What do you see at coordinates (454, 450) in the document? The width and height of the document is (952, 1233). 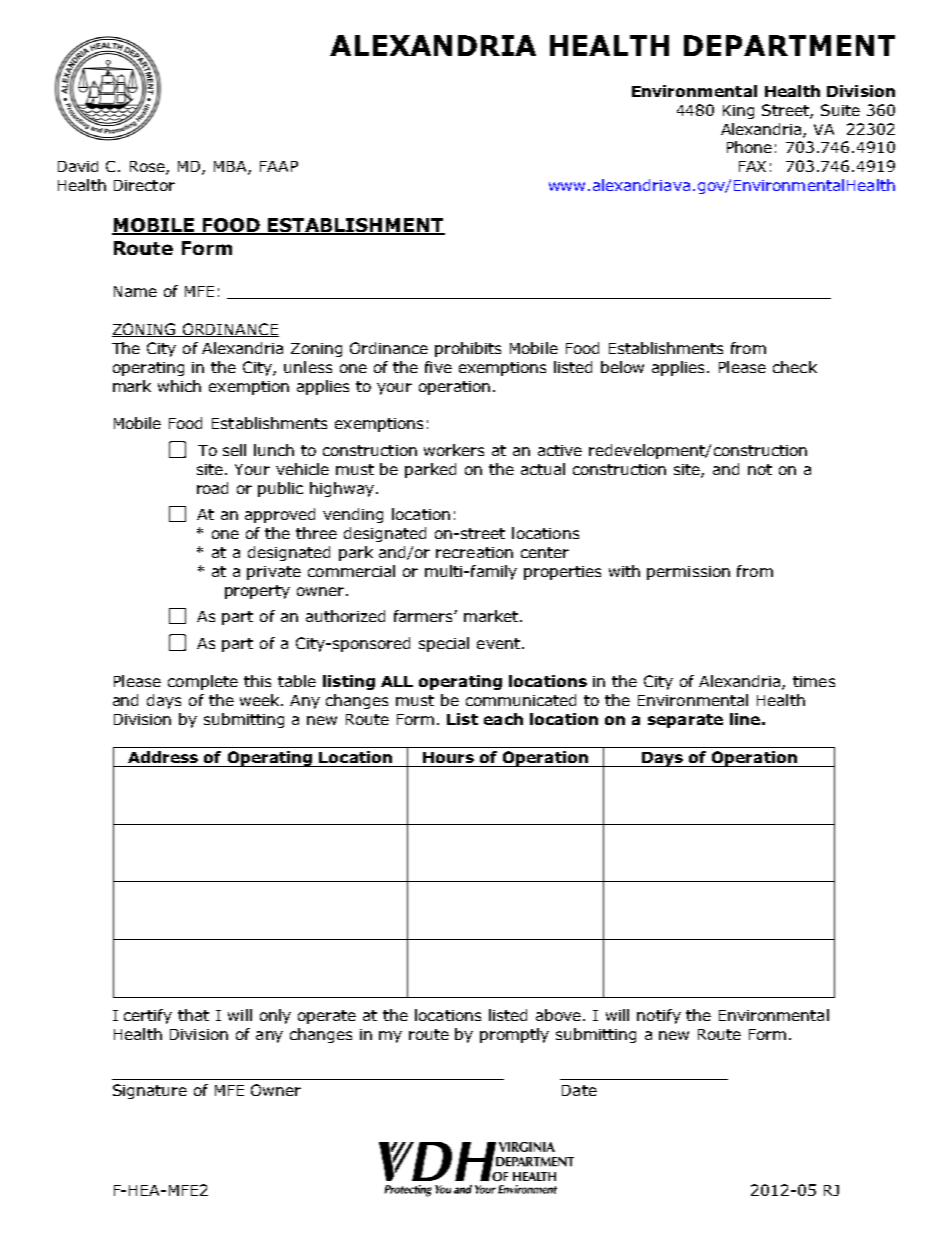 I see `workers` at bounding box center [454, 450].
